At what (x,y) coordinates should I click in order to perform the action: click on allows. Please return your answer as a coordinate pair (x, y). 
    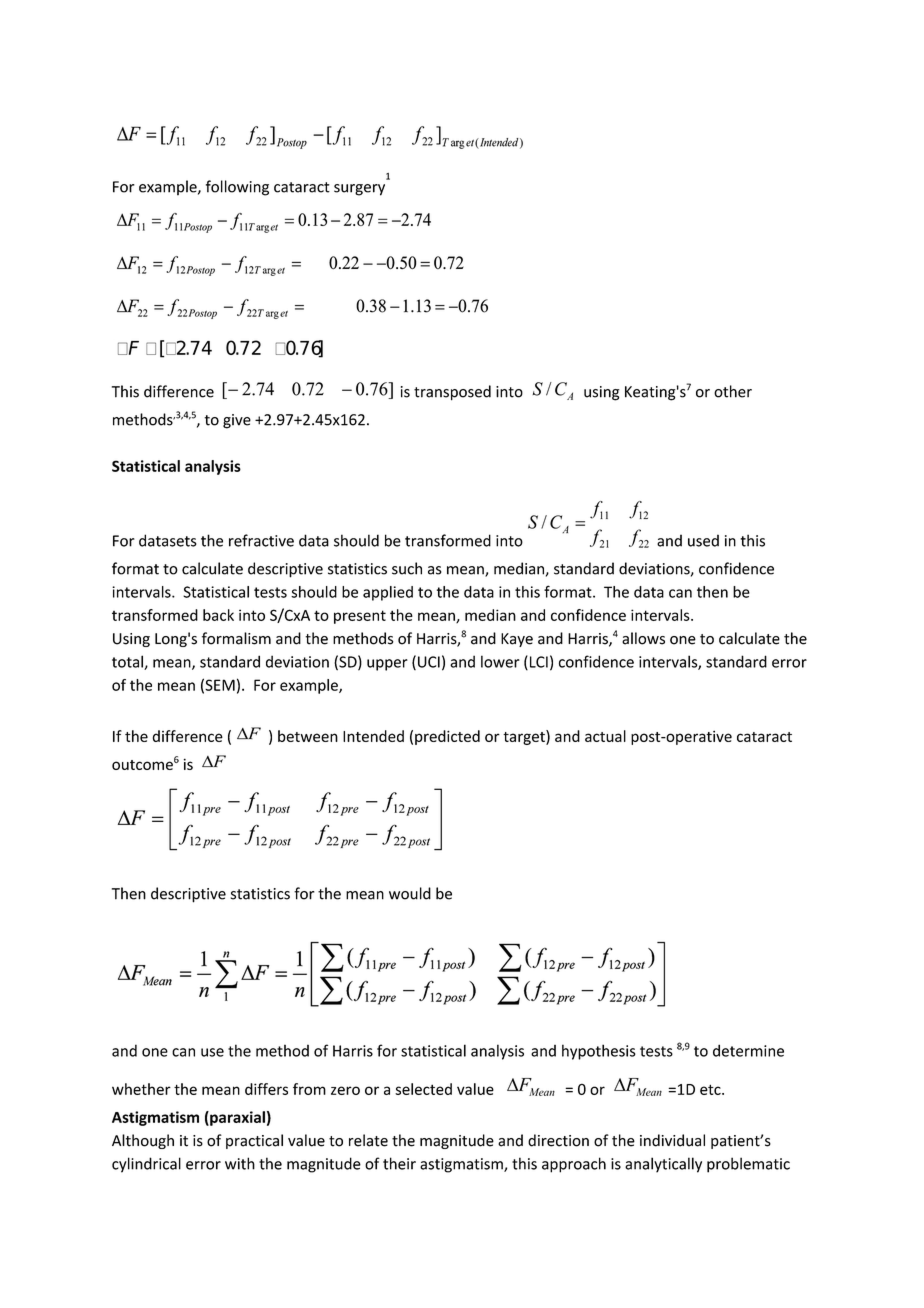
    Looking at the image, I should click on (643, 638).
